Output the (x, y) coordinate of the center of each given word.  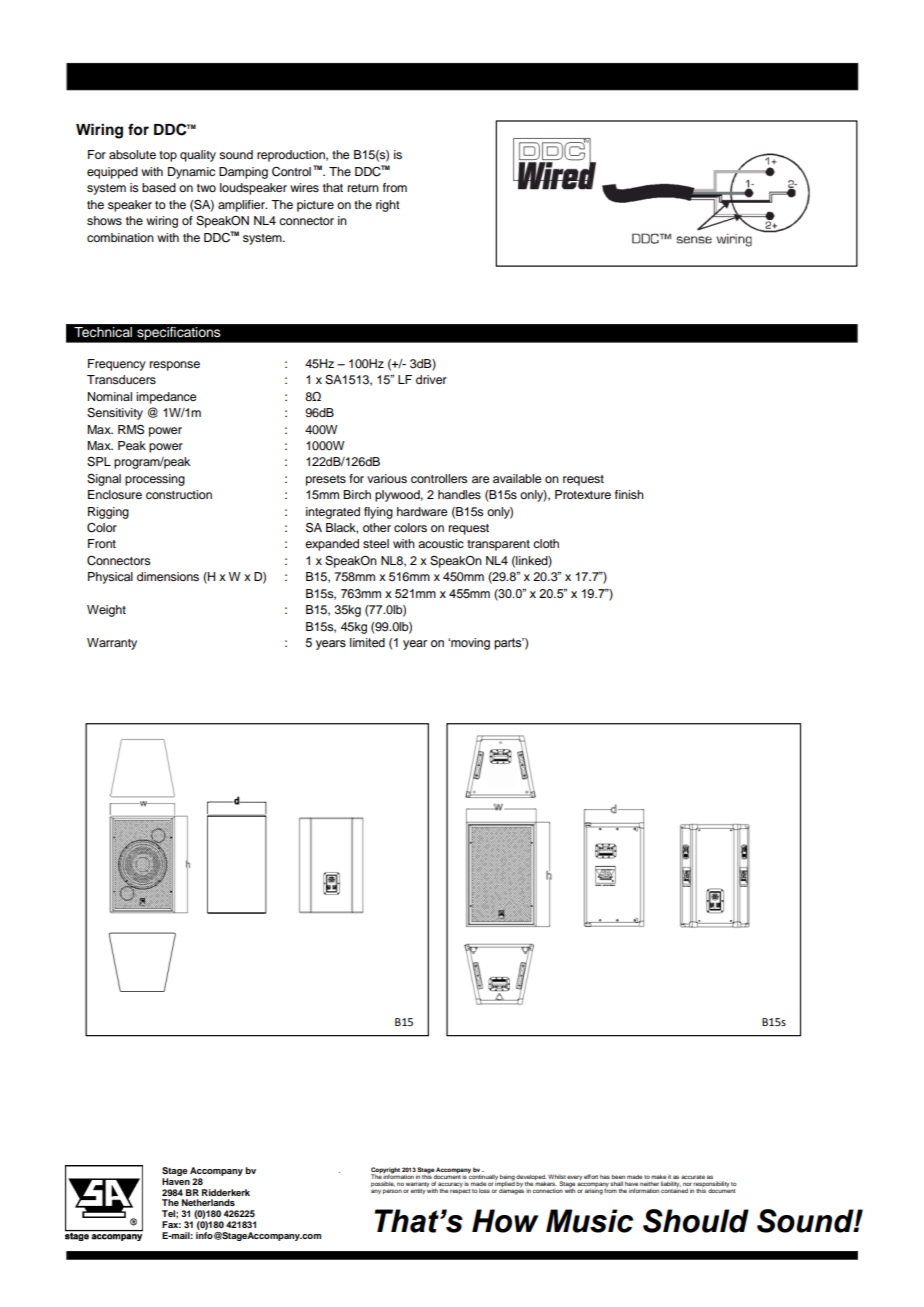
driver (431, 379)
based (159, 187)
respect (460, 1191)
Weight (106, 611)
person (392, 1191)
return (363, 188)
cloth (546, 543)
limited (367, 642)
